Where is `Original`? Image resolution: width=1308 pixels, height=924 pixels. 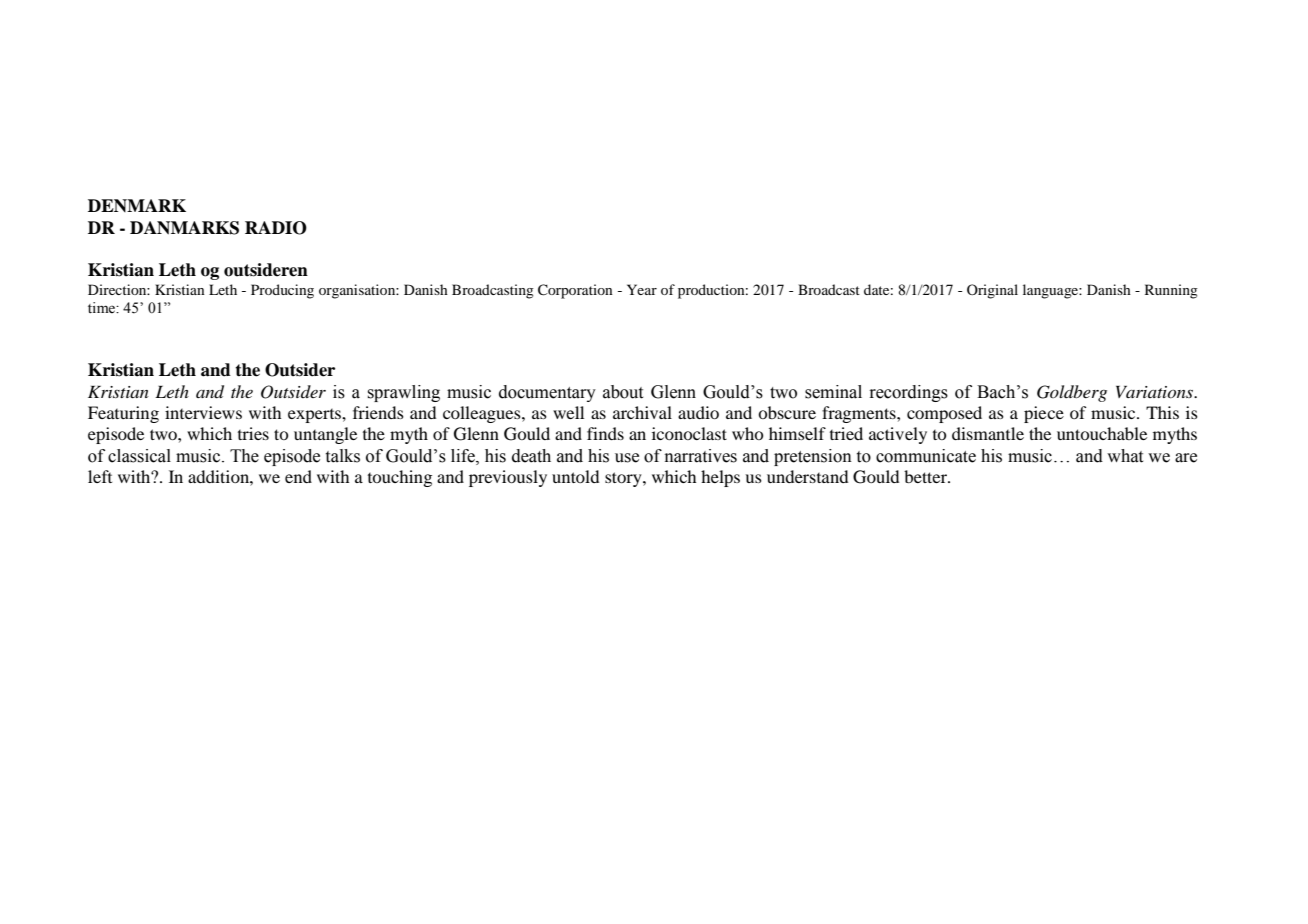
Original is located at coordinates (992, 291).
